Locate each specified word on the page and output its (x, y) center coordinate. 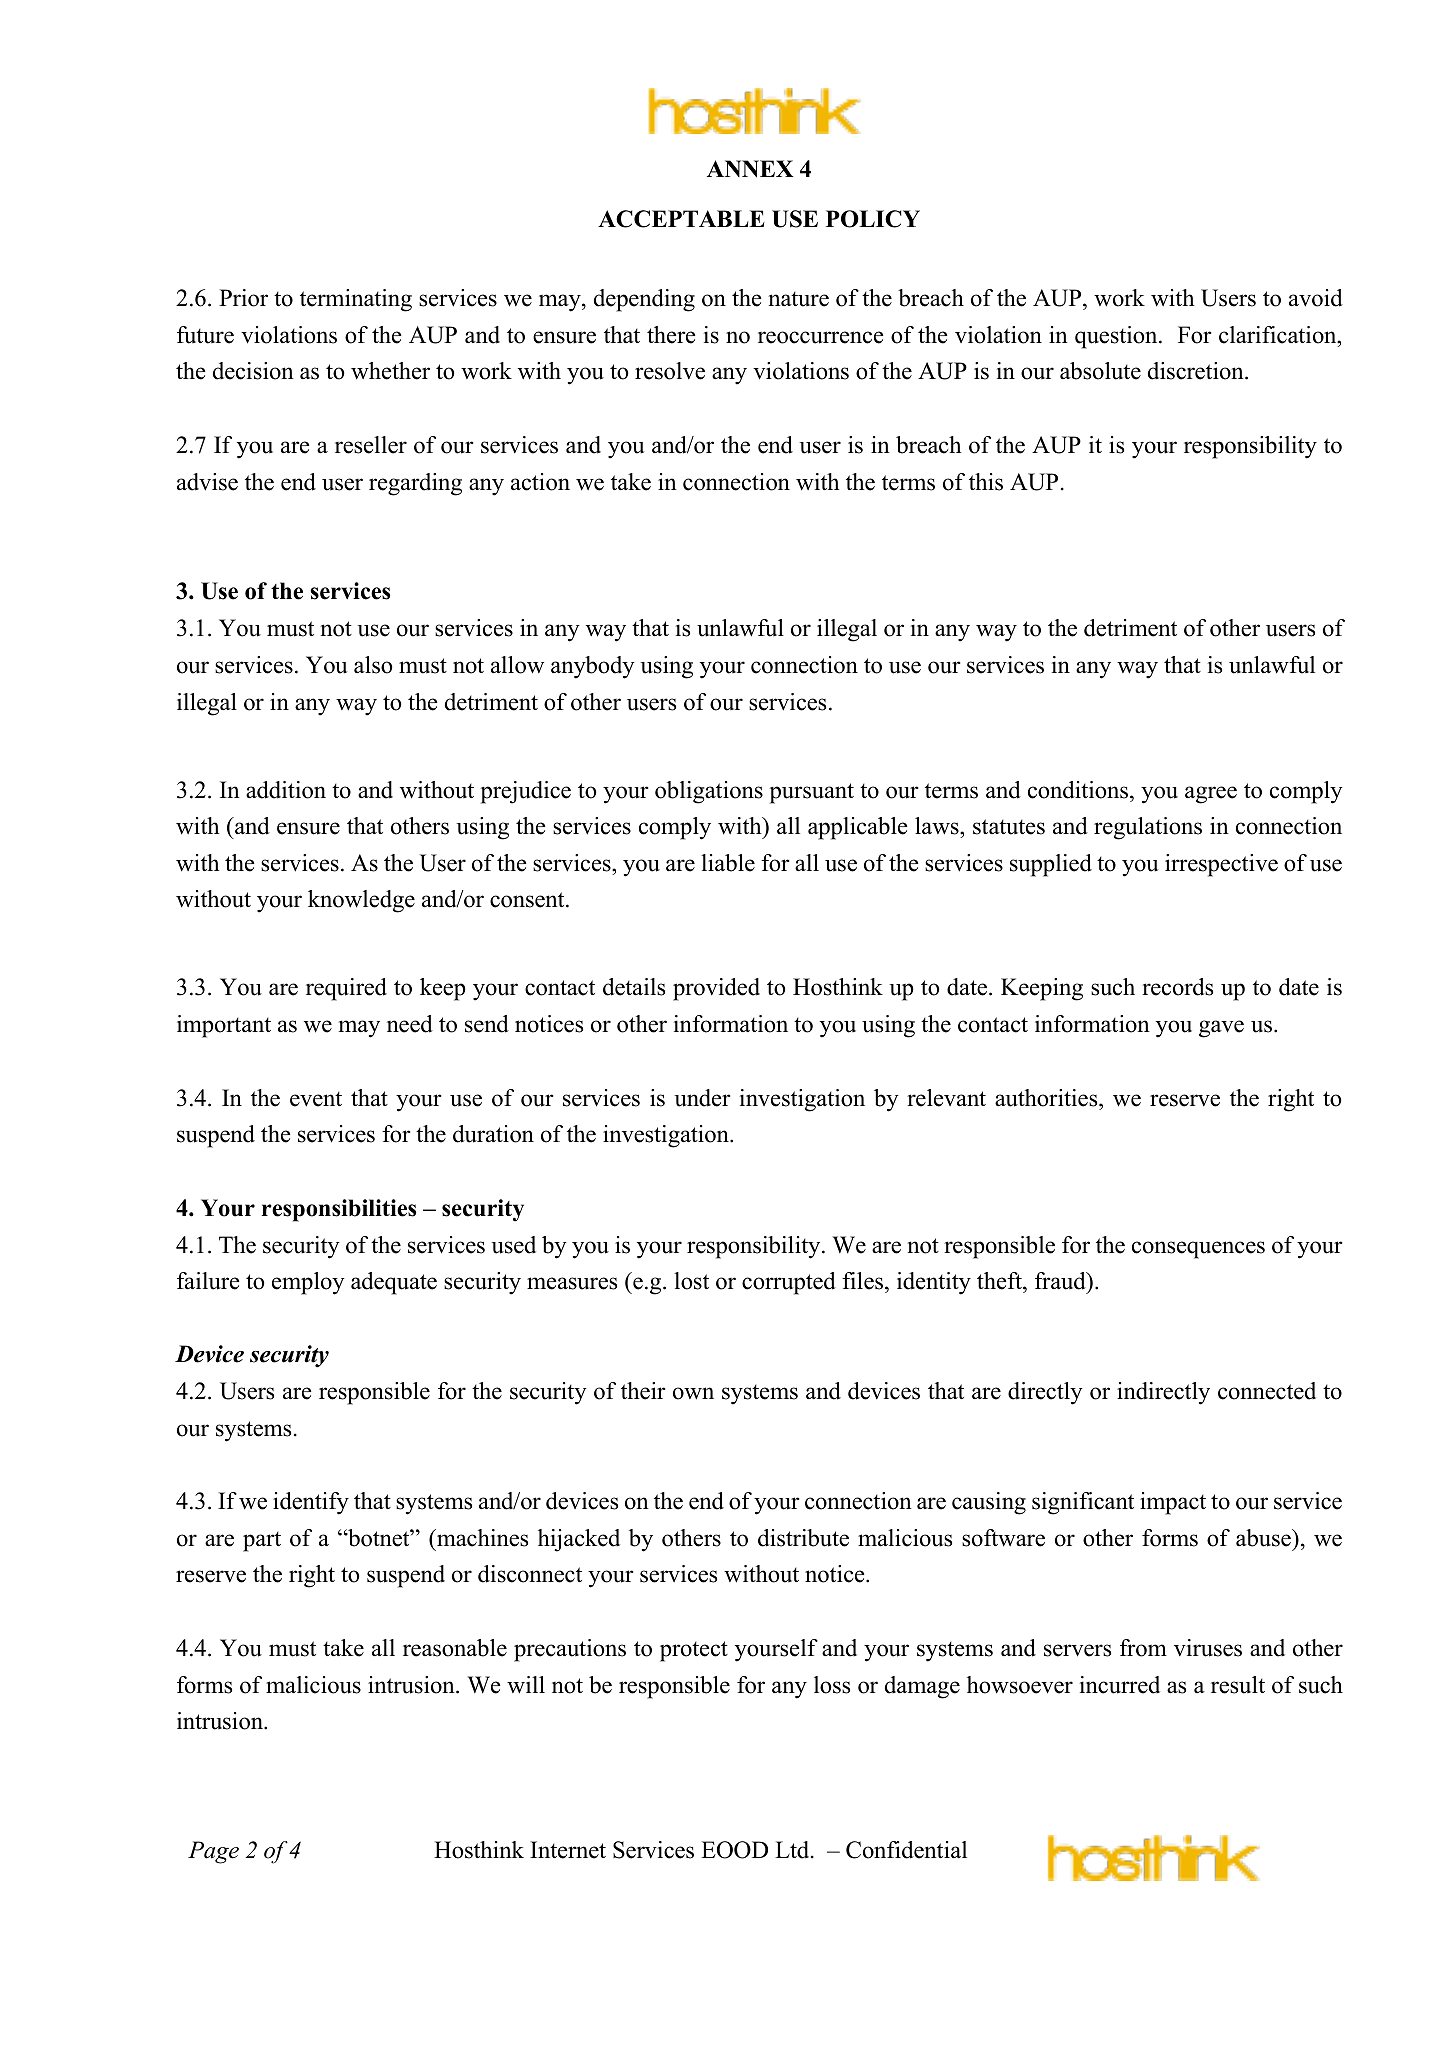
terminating (356, 300)
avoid (1316, 298)
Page (213, 1852)
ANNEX (750, 169)
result (1238, 1685)
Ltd (793, 1850)
